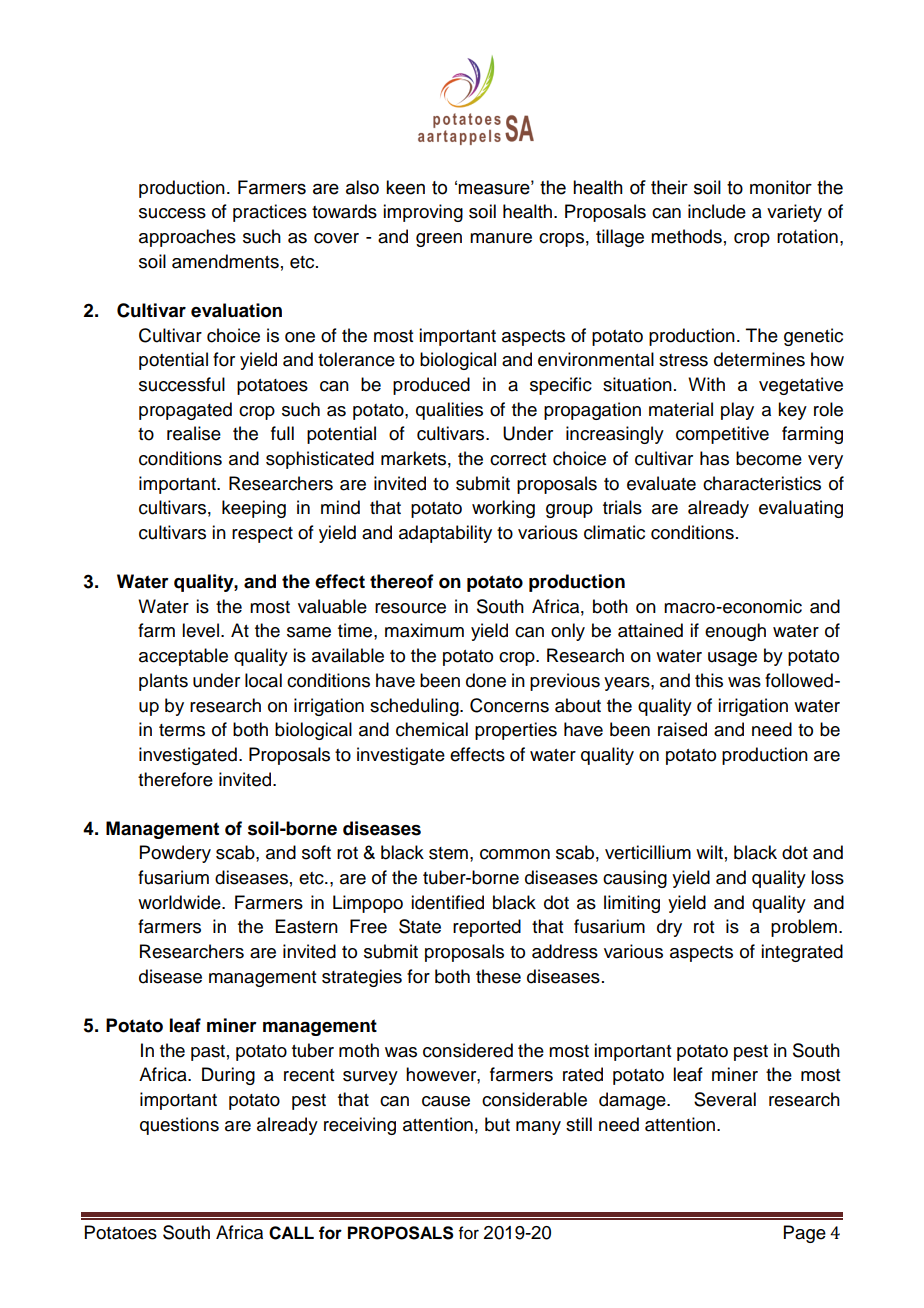 This screenshot has height=1308, width=924. Describe the element at coordinates (709, 680) in the screenshot. I see `this` at that location.
